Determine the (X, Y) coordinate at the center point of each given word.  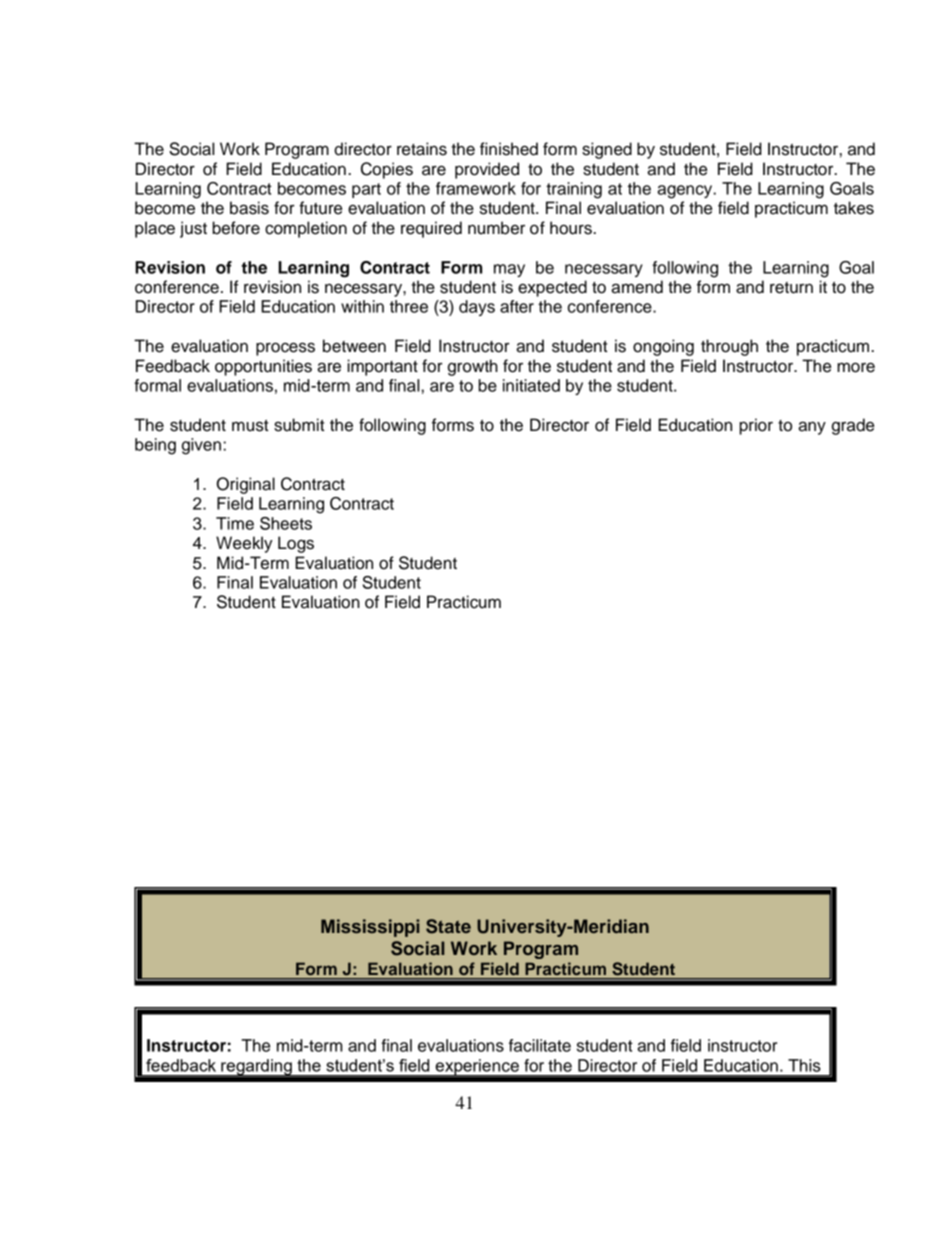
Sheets (286, 523)
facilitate (540, 1045)
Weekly (244, 544)
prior (756, 426)
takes (854, 208)
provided (487, 170)
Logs (296, 544)
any (812, 428)
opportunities (263, 367)
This (804, 1065)
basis (249, 208)
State (448, 926)
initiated (531, 385)
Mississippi (370, 928)
